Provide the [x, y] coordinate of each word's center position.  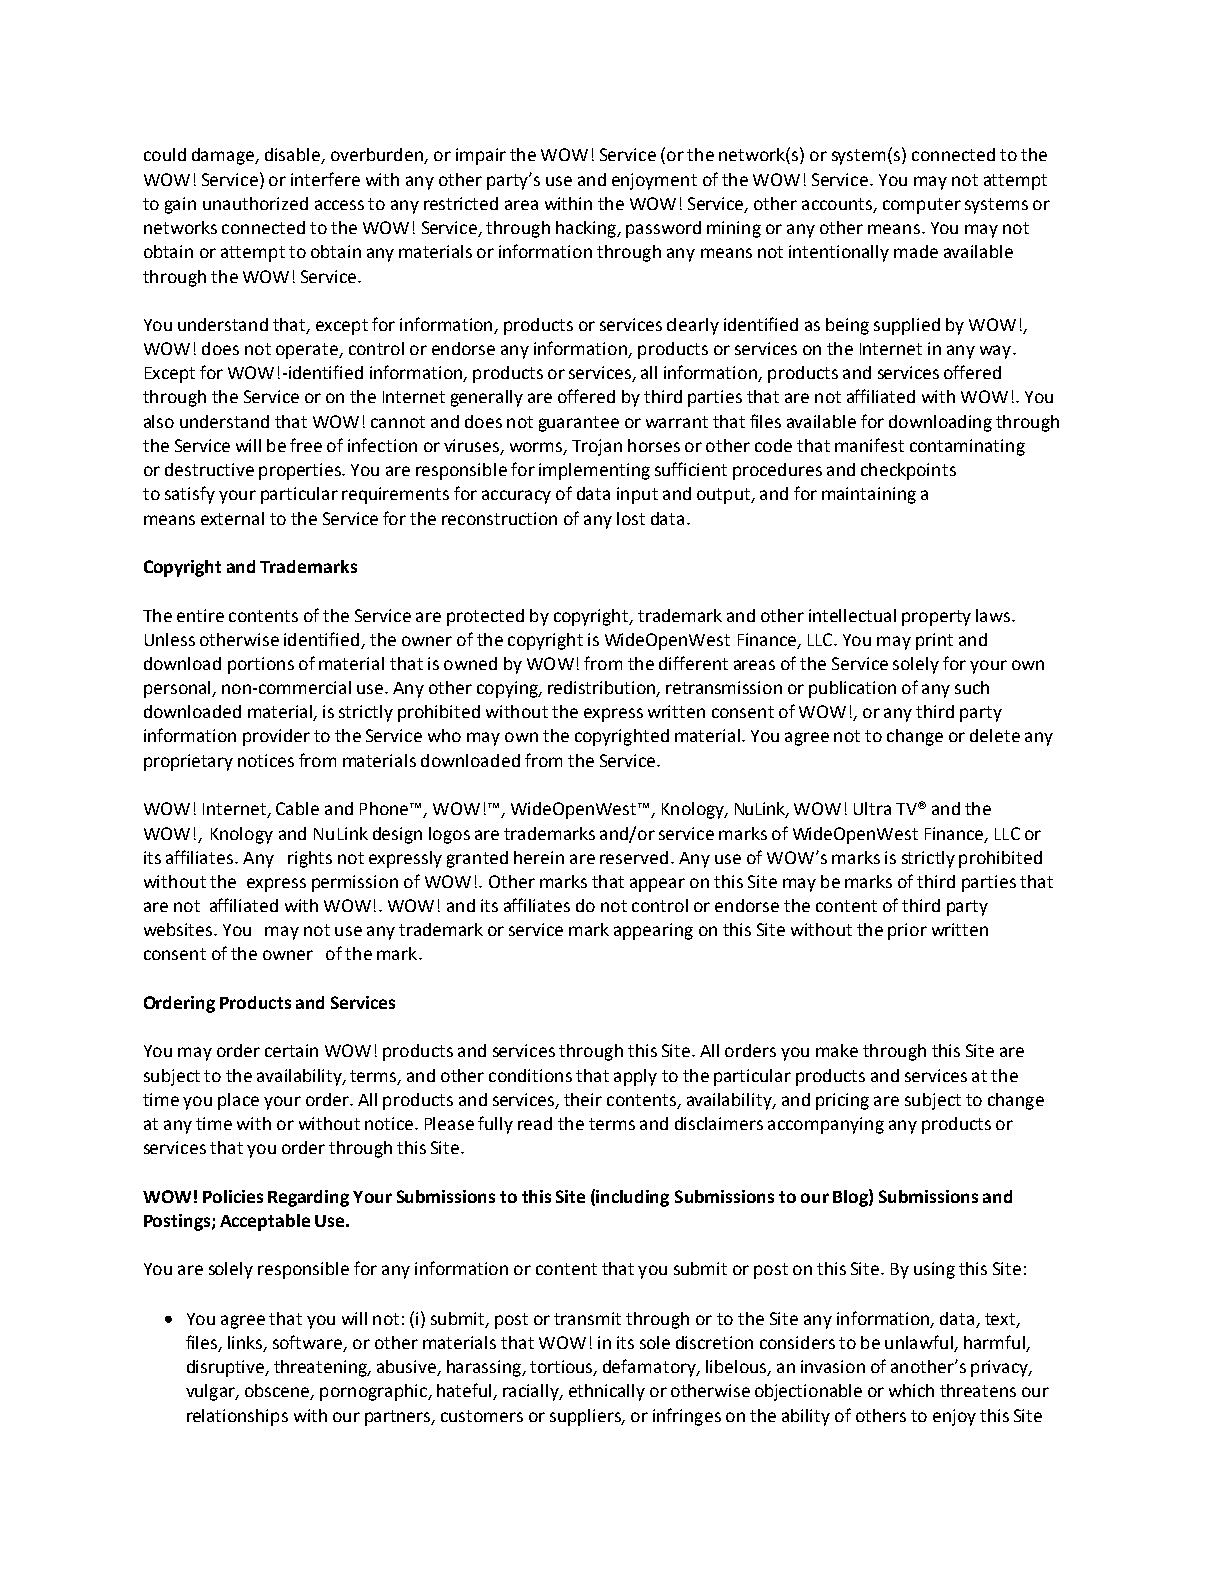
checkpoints [908, 471]
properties [301, 471]
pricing [842, 1101]
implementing [594, 471]
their [583, 1099]
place [238, 1101]
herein [539, 857]
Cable [297, 808]
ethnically [607, 1392]
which [911, 1390]
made [916, 251]
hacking [587, 229]
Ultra [872, 808]
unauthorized [255, 203]
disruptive [227, 1368]
